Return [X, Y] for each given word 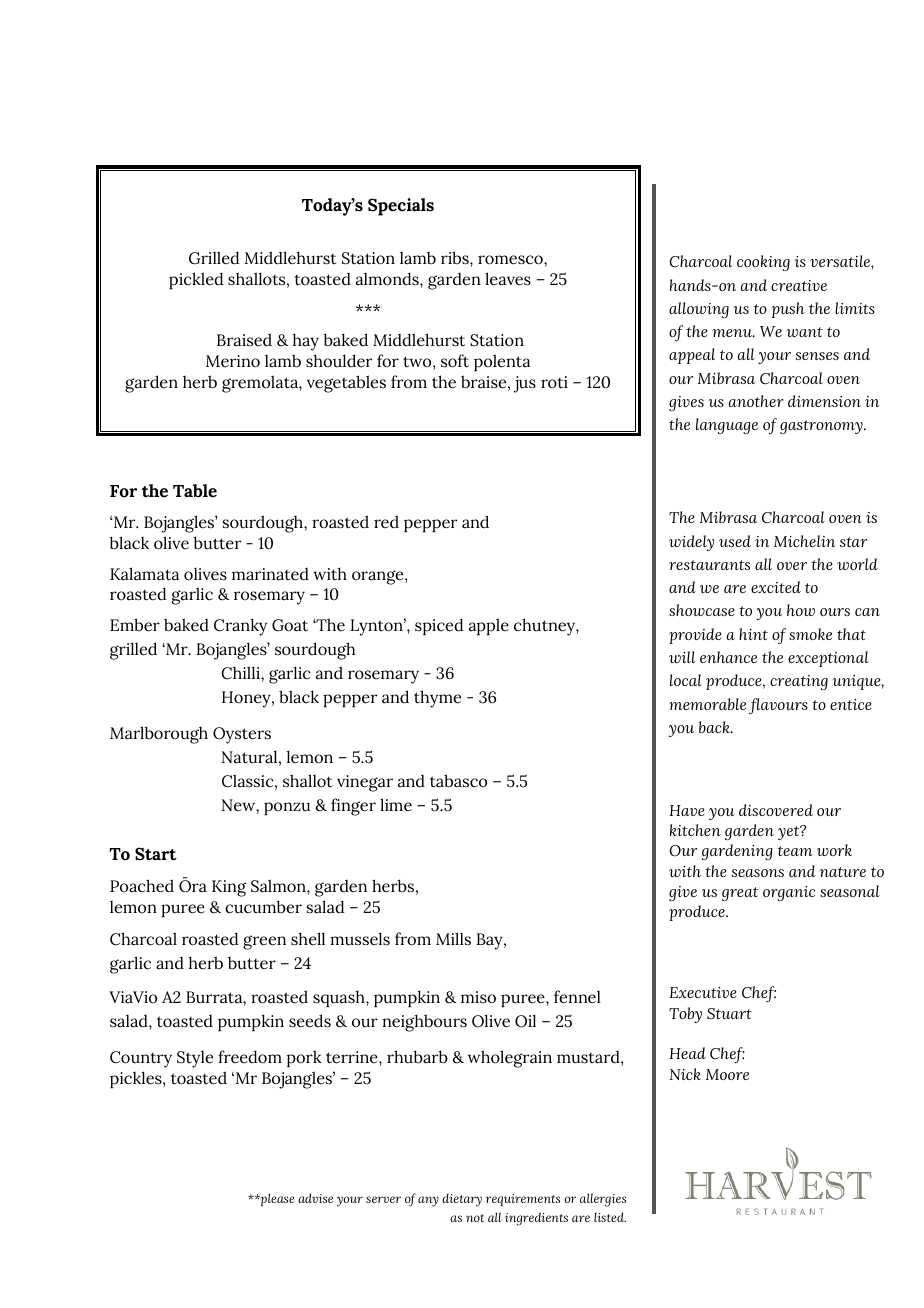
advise [315, 1198]
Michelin [804, 541]
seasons [757, 873]
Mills [453, 938]
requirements [523, 1200]
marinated [270, 574]
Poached [142, 886]
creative [799, 285]
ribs [456, 258]
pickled [196, 280]
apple [489, 626]
